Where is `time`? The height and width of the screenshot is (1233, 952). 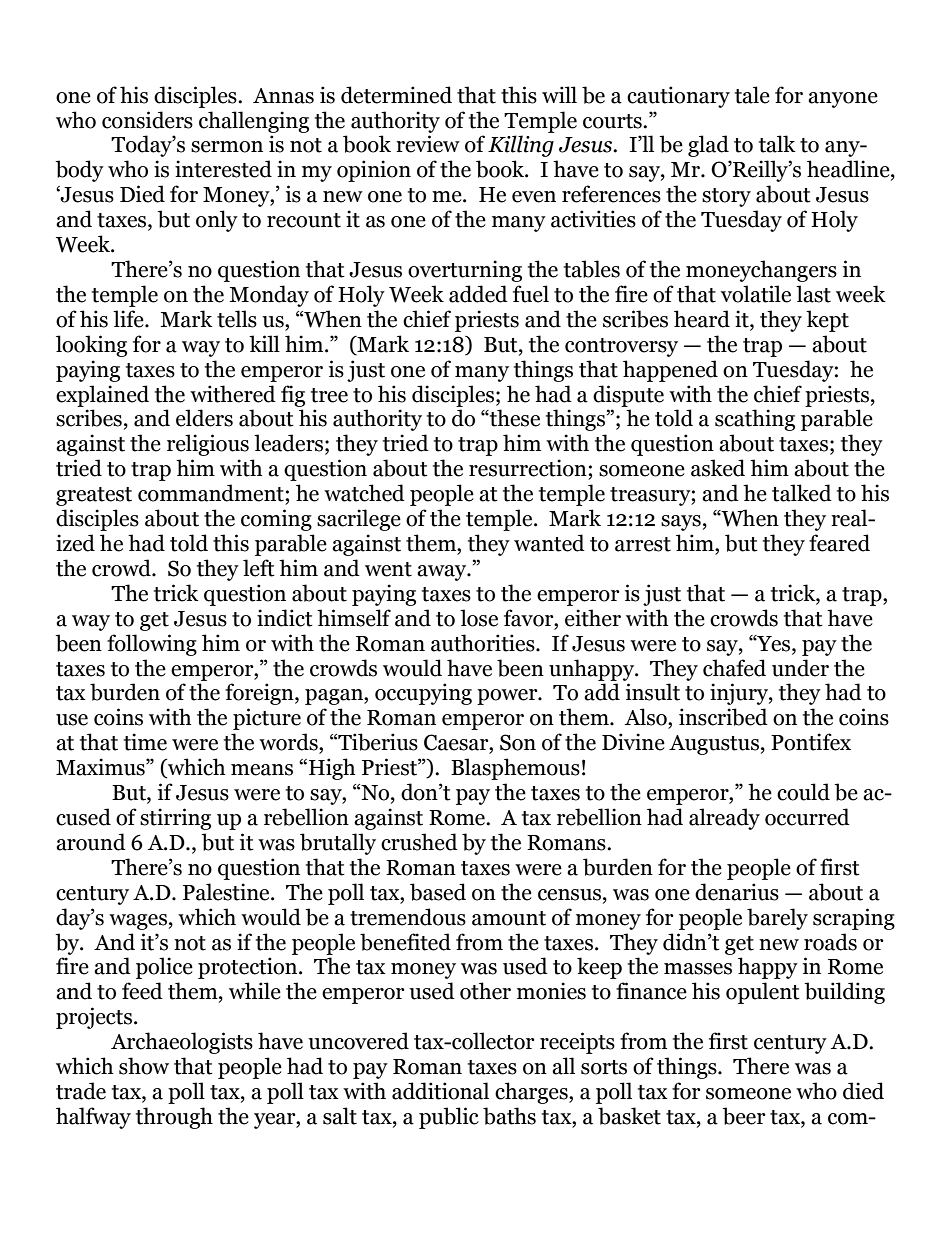
time is located at coordinates (145, 742).
